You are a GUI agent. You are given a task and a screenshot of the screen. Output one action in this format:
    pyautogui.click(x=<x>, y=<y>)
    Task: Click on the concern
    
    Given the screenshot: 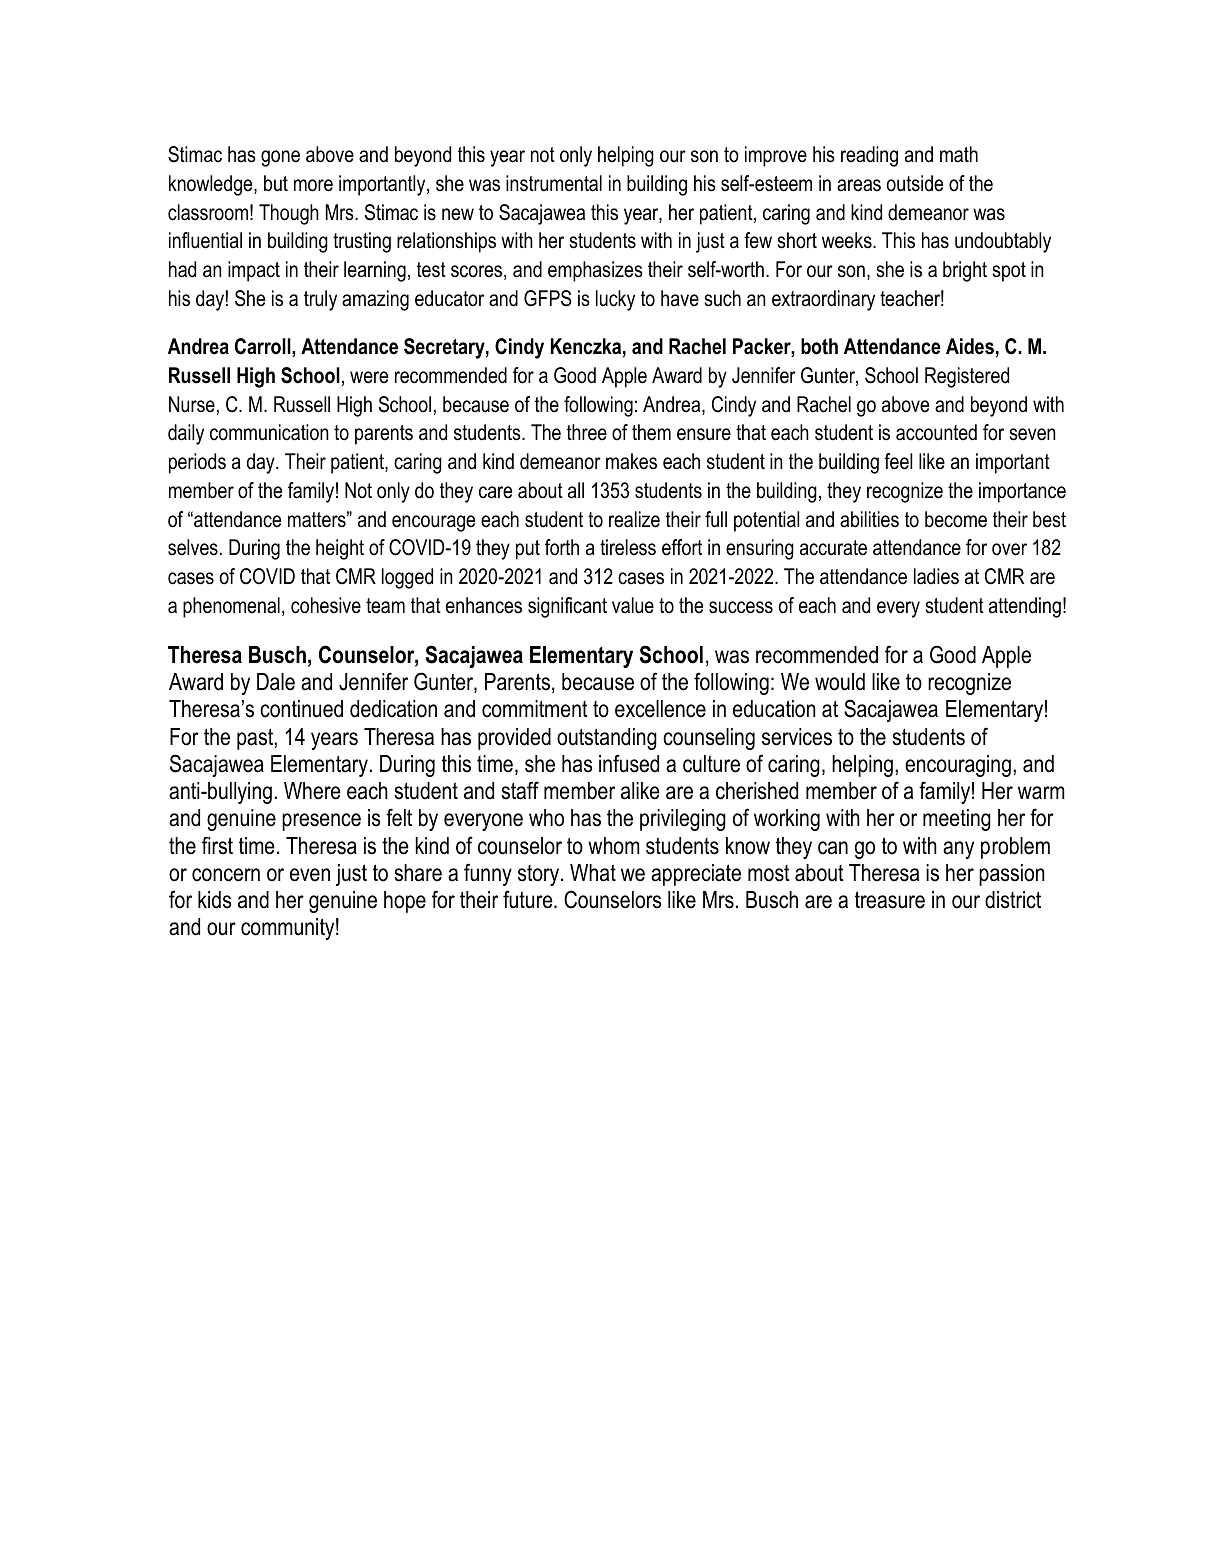 What is the action you would take?
    pyautogui.click(x=226, y=875)
